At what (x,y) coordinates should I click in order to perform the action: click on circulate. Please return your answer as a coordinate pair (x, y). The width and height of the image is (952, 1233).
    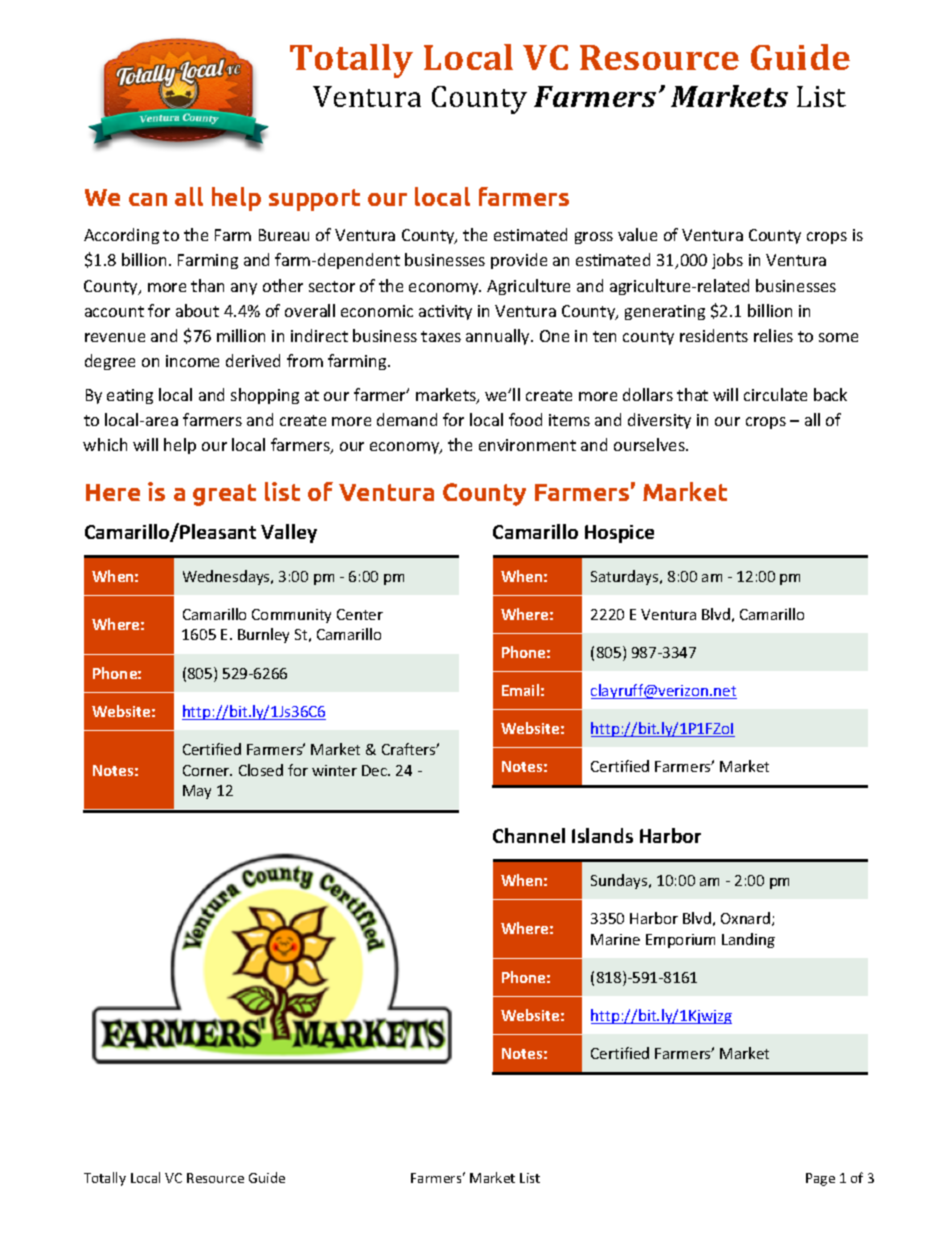
    Looking at the image, I should click on (775, 394).
